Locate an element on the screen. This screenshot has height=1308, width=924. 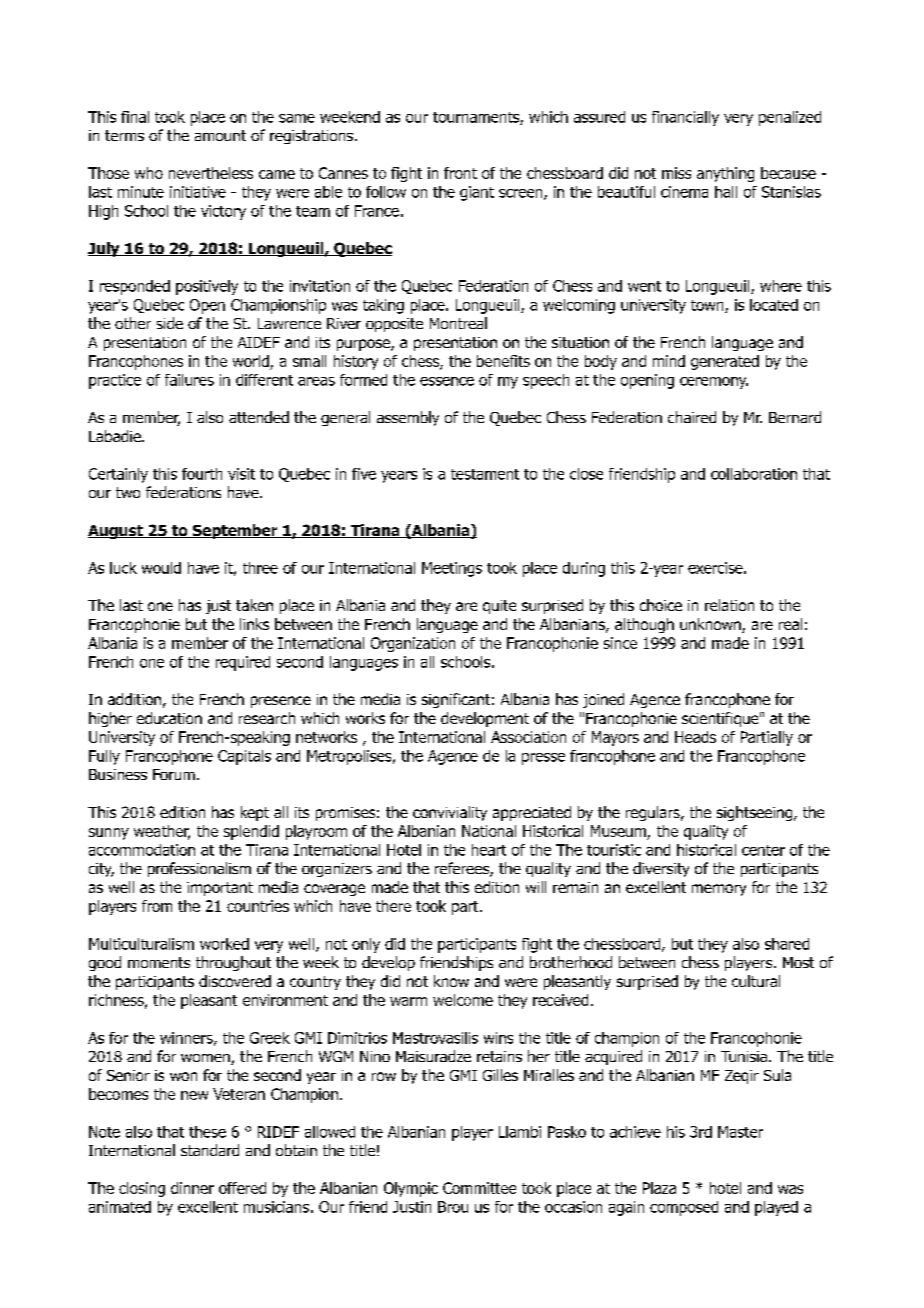
nevertheless is located at coordinates (211, 173).
